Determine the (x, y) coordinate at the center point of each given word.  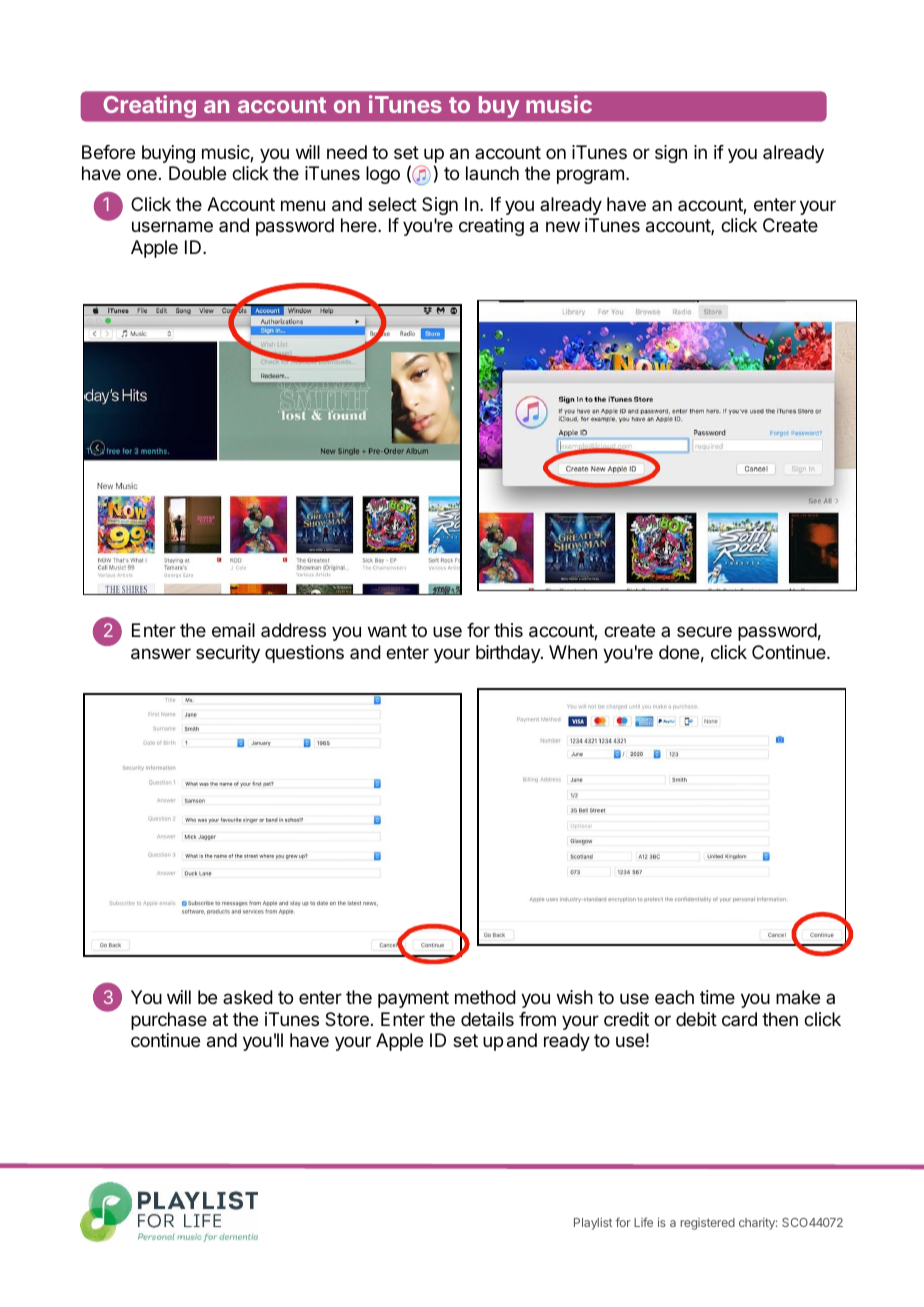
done (679, 652)
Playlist (593, 1224)
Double (197, 173)
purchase (169, 1021)
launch (492, 173)
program (590, 176)
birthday (509, 654)
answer (161, 654)
